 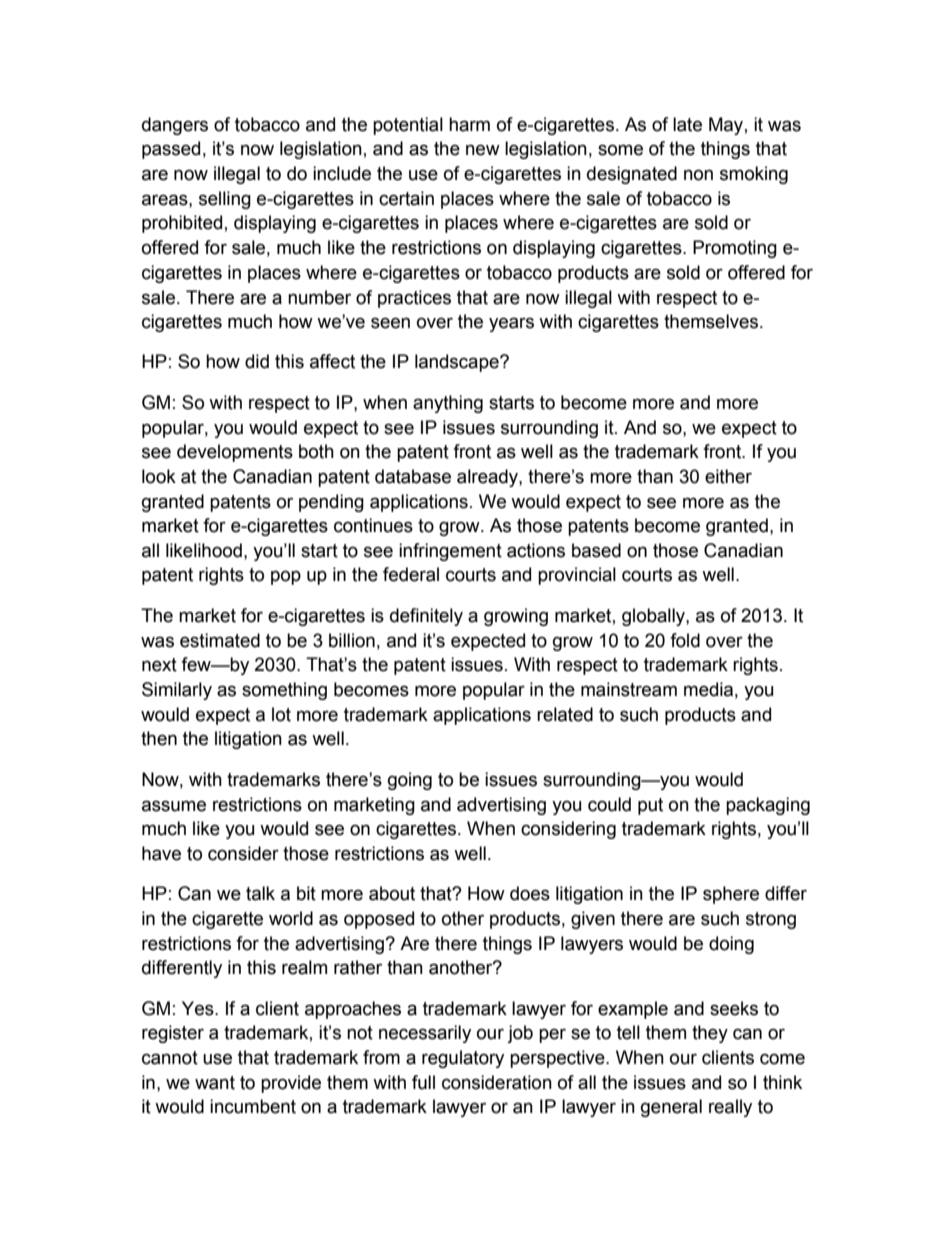 I want to click on want, so click(x=215, y=1083).
